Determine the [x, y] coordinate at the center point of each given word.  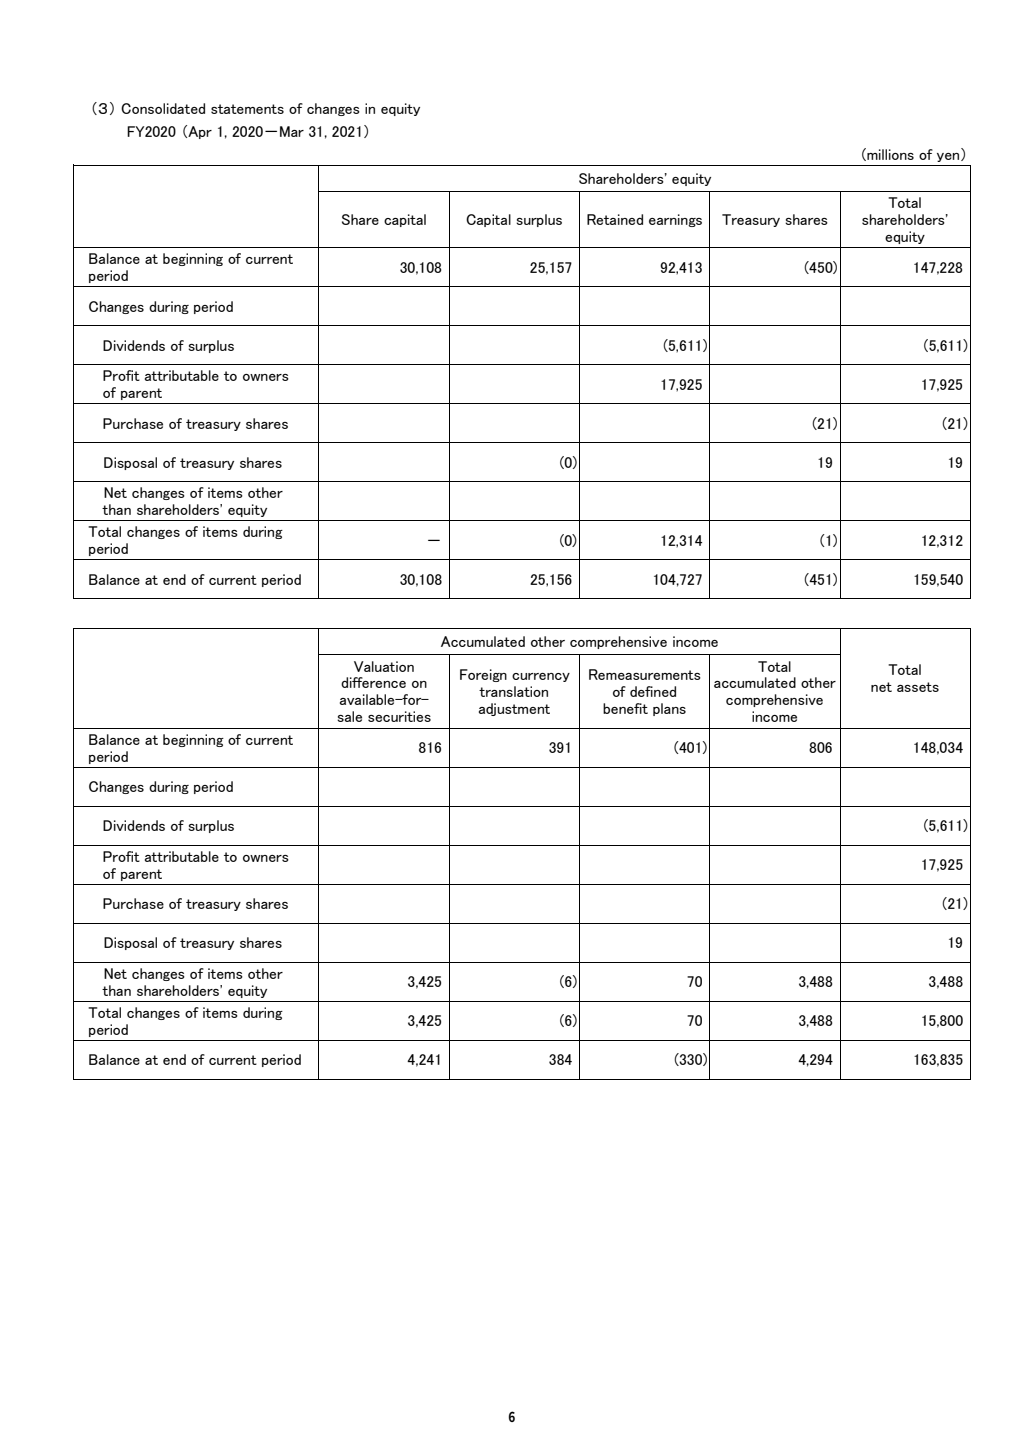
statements [247, 109]
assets [918, 687]
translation [513, 691]
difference [373, 682]
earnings [675, 220]
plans [669, 709]
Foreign [483, 675]
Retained [615, 219]
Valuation [384, 666]
